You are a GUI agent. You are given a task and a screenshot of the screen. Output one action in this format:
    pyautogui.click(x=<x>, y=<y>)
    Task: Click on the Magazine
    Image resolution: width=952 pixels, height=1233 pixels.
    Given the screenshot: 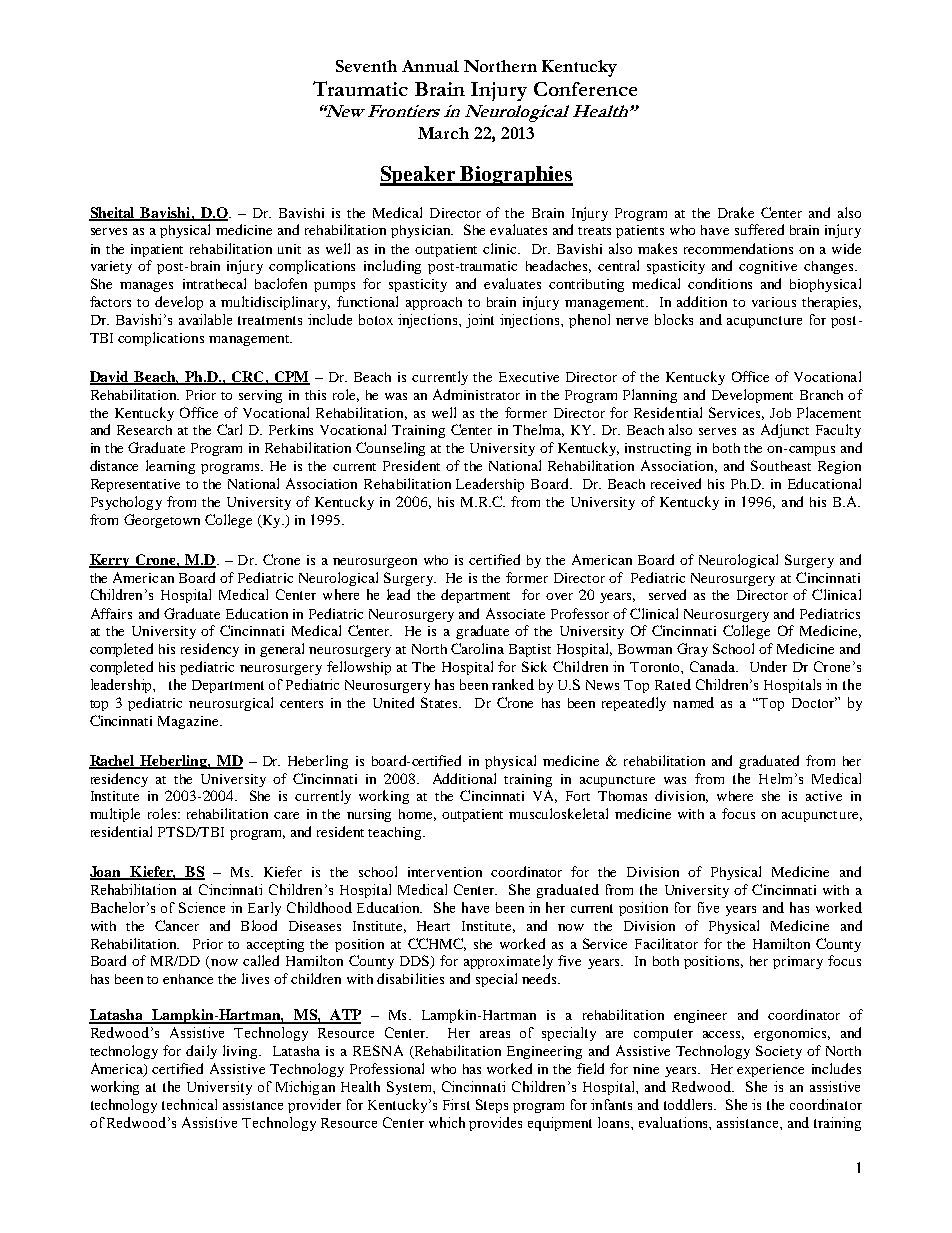 What is the action you would take?
    pyautogui.click(x=189, y=722)
